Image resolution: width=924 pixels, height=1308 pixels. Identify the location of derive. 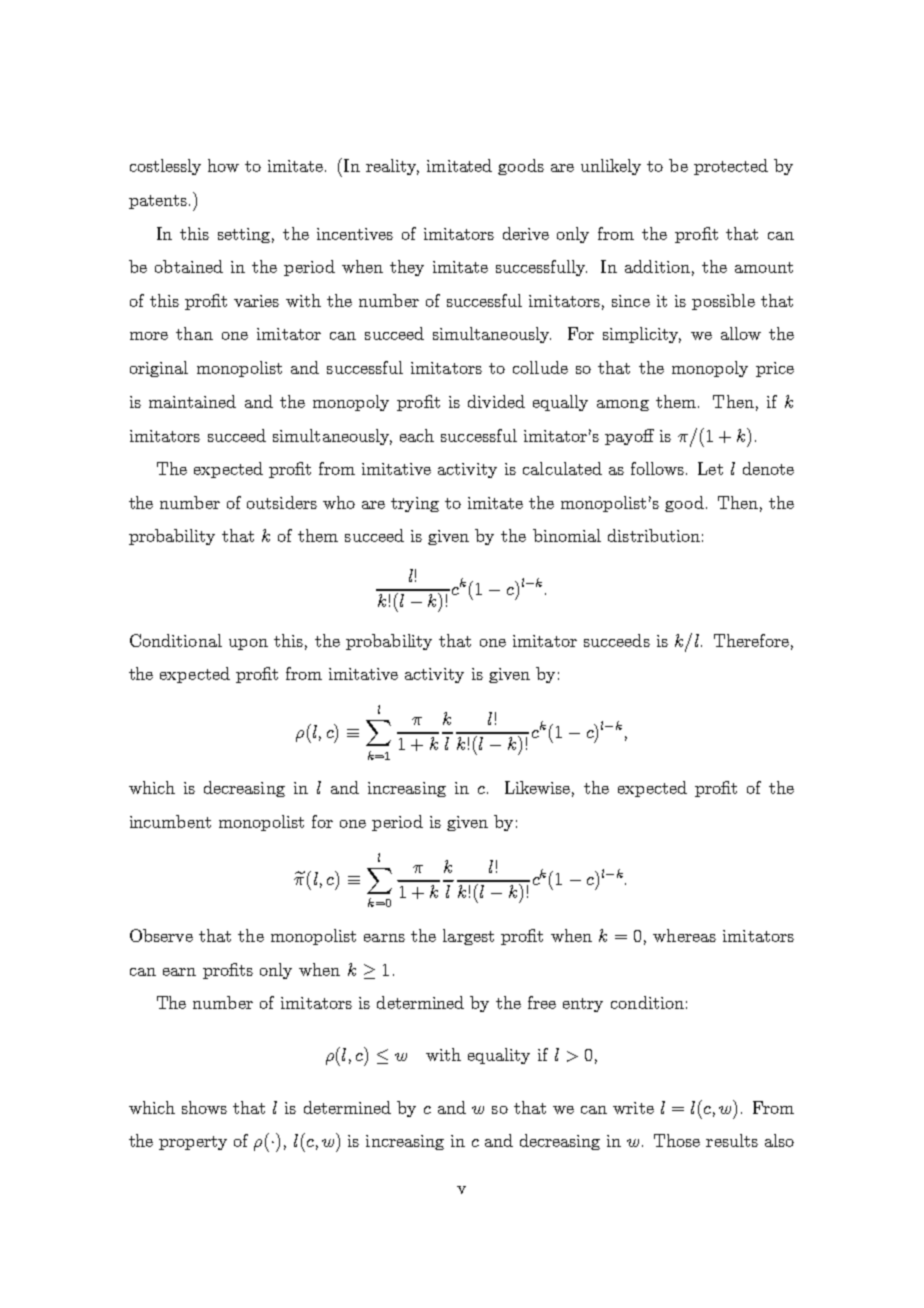
(526, 233).
